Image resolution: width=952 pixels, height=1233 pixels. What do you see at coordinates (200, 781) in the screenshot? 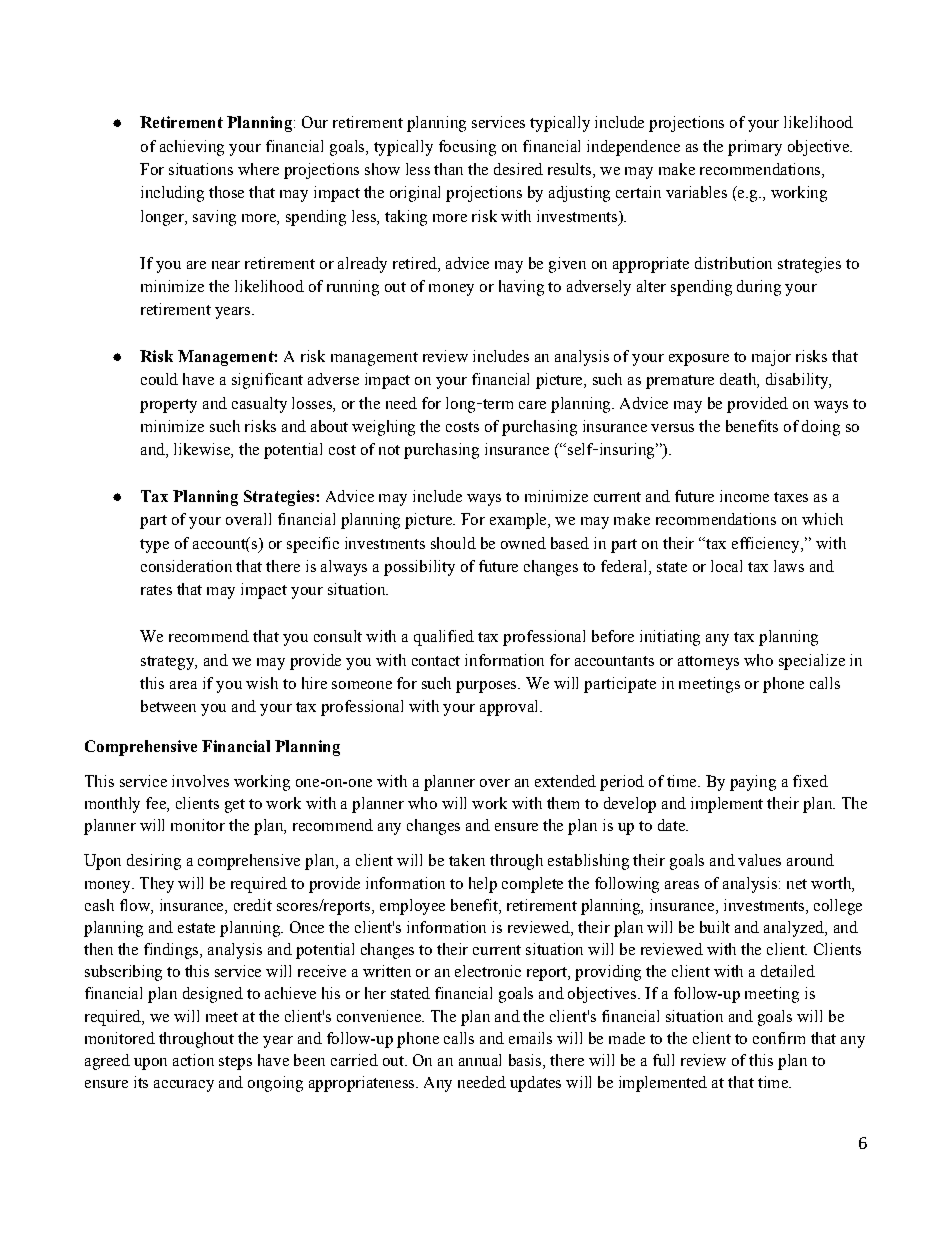
I see `involves` at bounding box center [200, 781].
